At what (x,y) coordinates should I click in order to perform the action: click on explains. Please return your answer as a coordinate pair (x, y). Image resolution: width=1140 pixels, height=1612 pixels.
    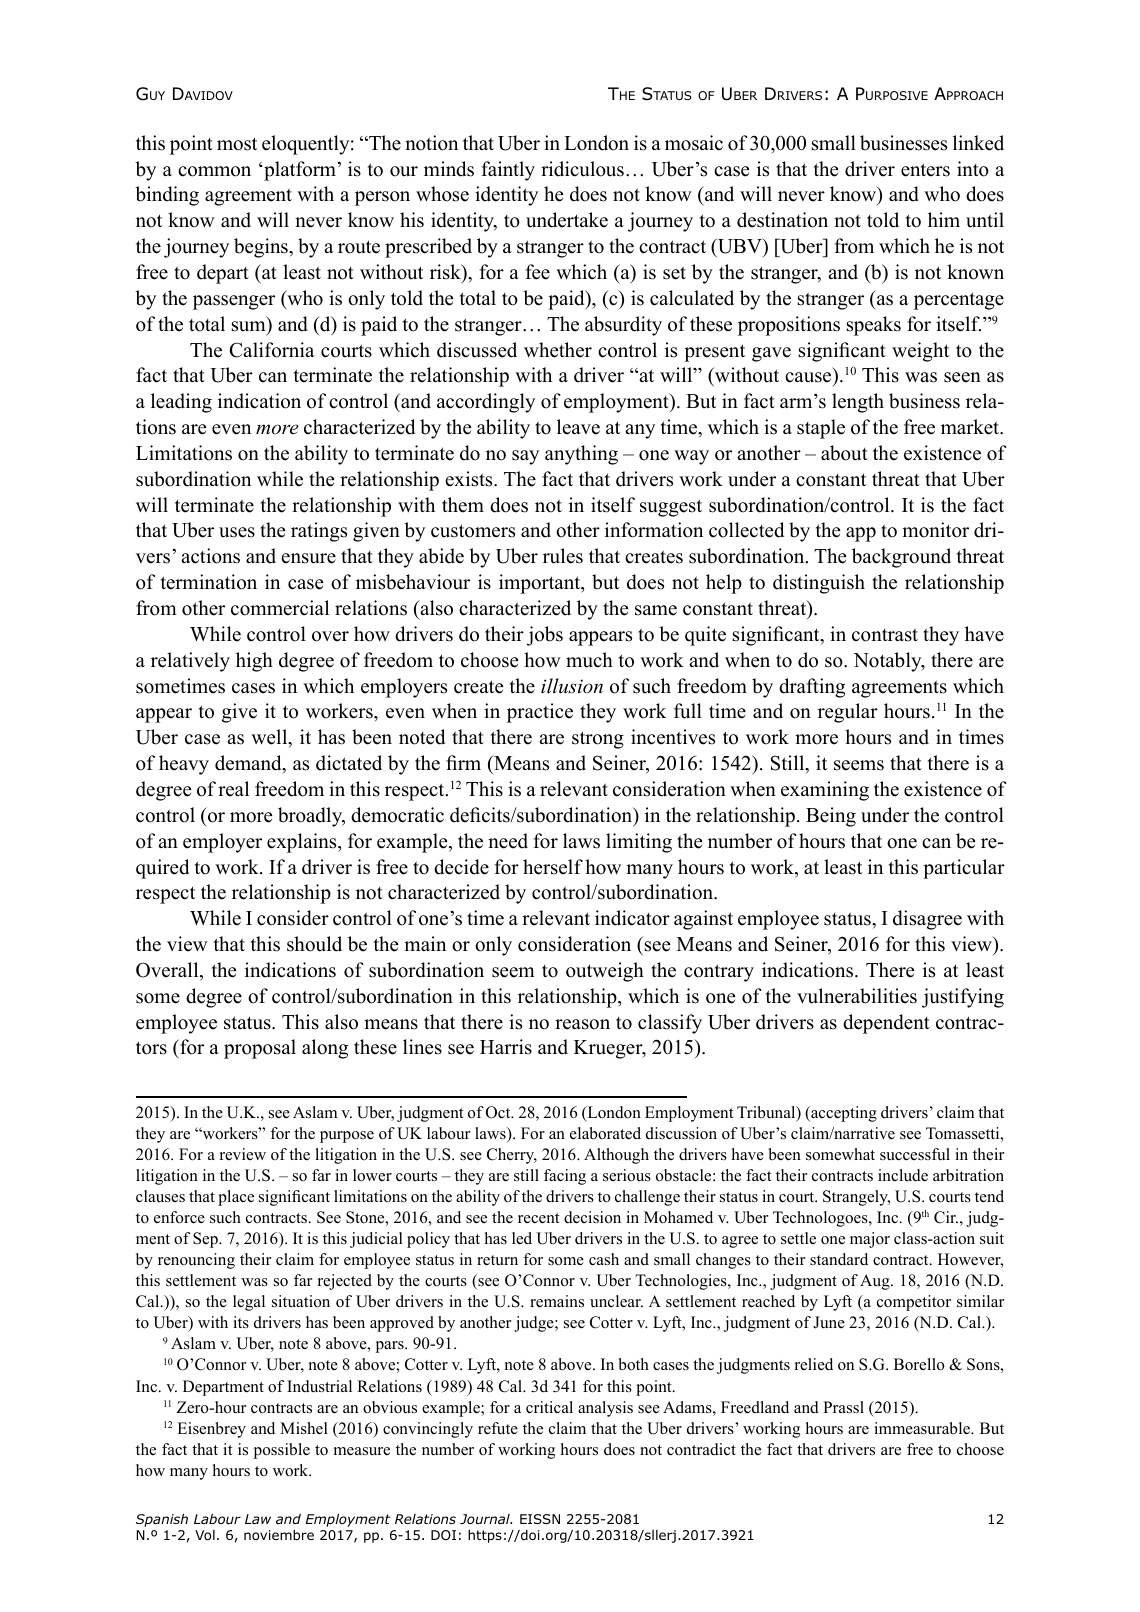
    Looking at the image, I should click on (303, 843).
